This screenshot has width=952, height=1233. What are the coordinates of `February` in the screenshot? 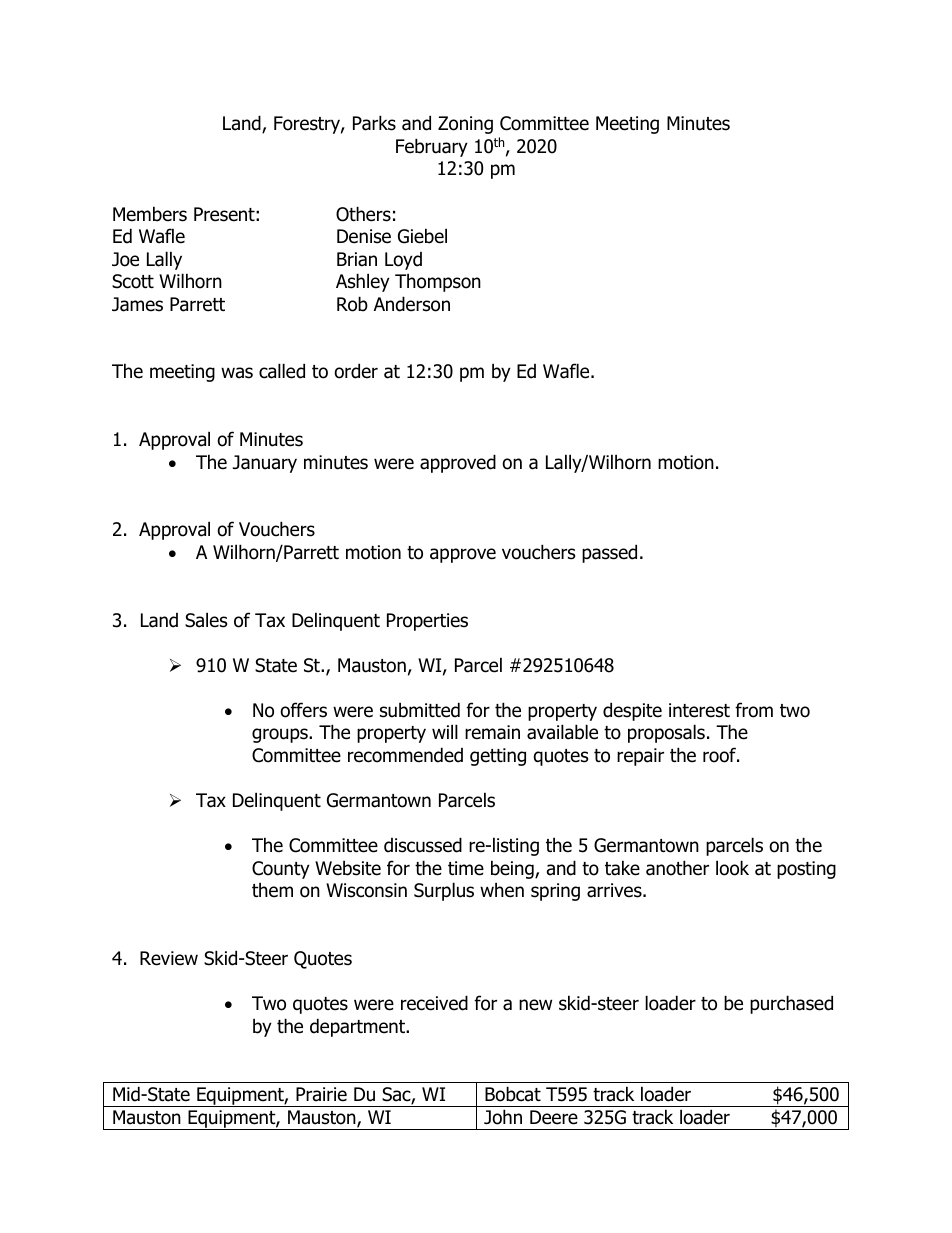 It's located at (432, 147).
